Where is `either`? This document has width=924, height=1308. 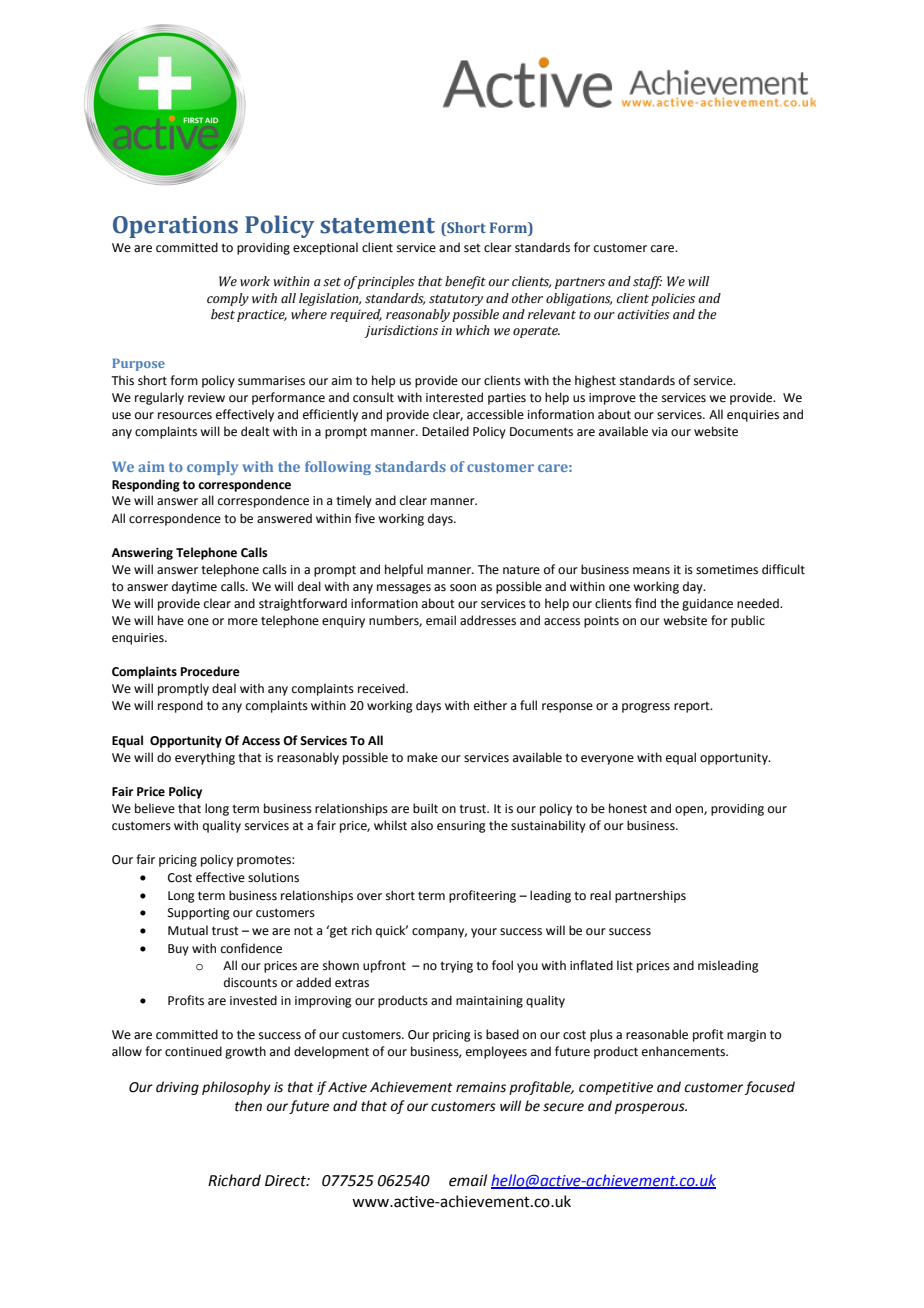 either is located at coordinates (490, 705).
